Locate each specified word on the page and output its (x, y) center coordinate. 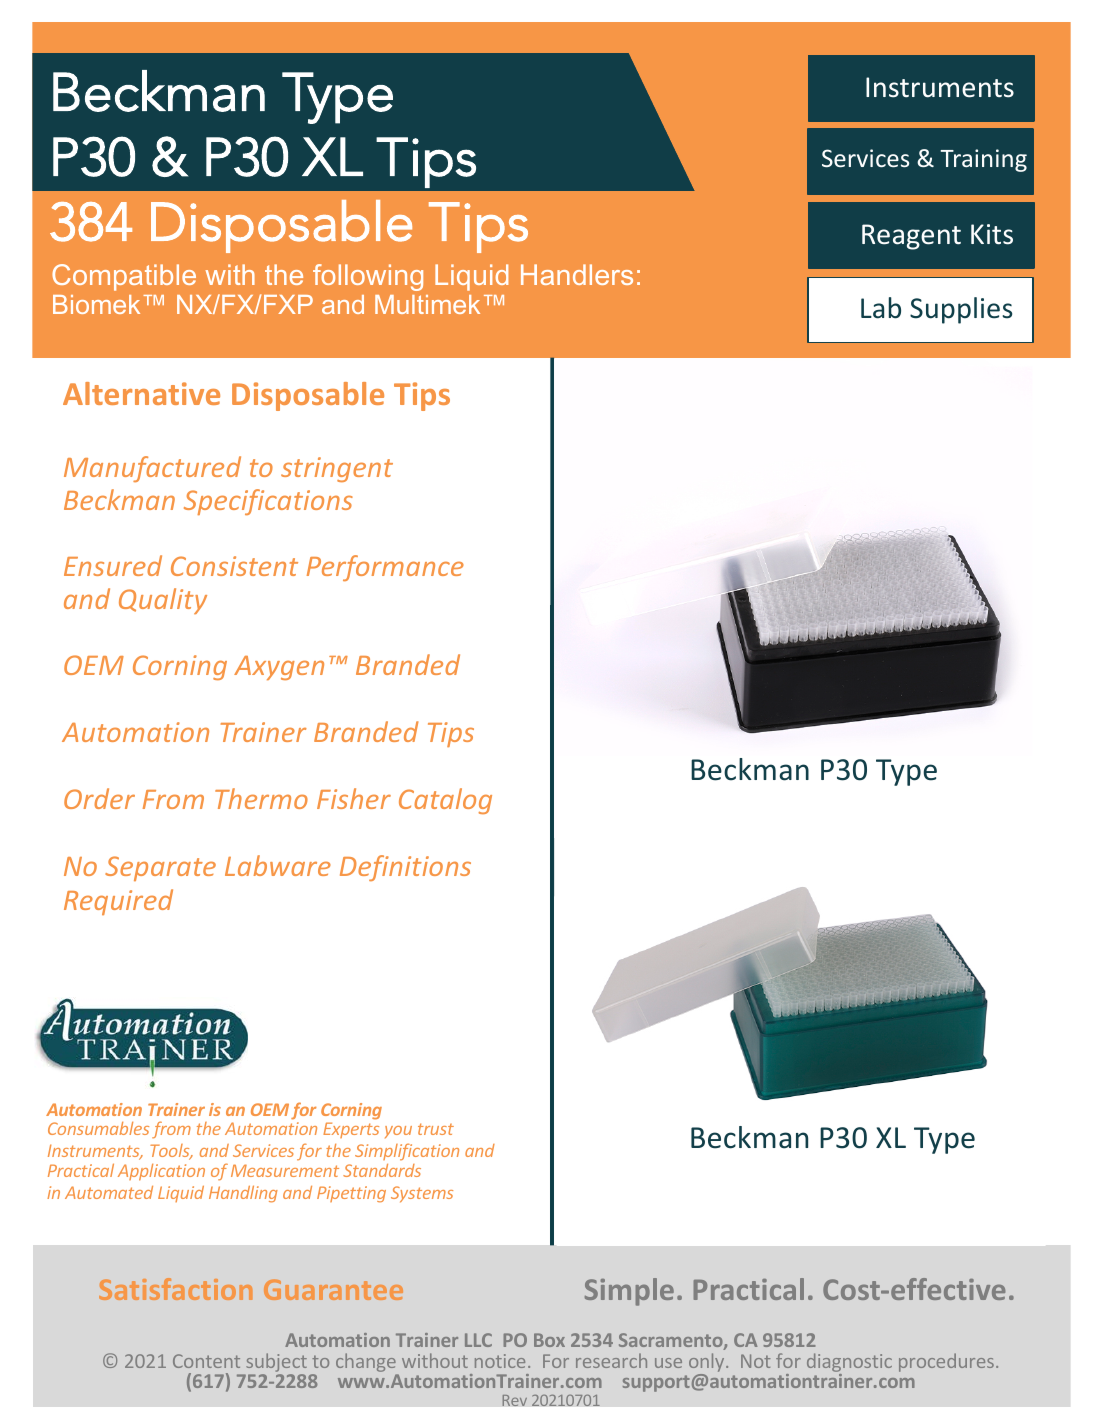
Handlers (577, 274)
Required (118, 902)
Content (206, 1361)
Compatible (124, 277)
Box (549, 1340)
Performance (385, 568)
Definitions (405, 868)
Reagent (911, 237)
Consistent (234, 566)
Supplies (961, 310)
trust (436, 1129)
